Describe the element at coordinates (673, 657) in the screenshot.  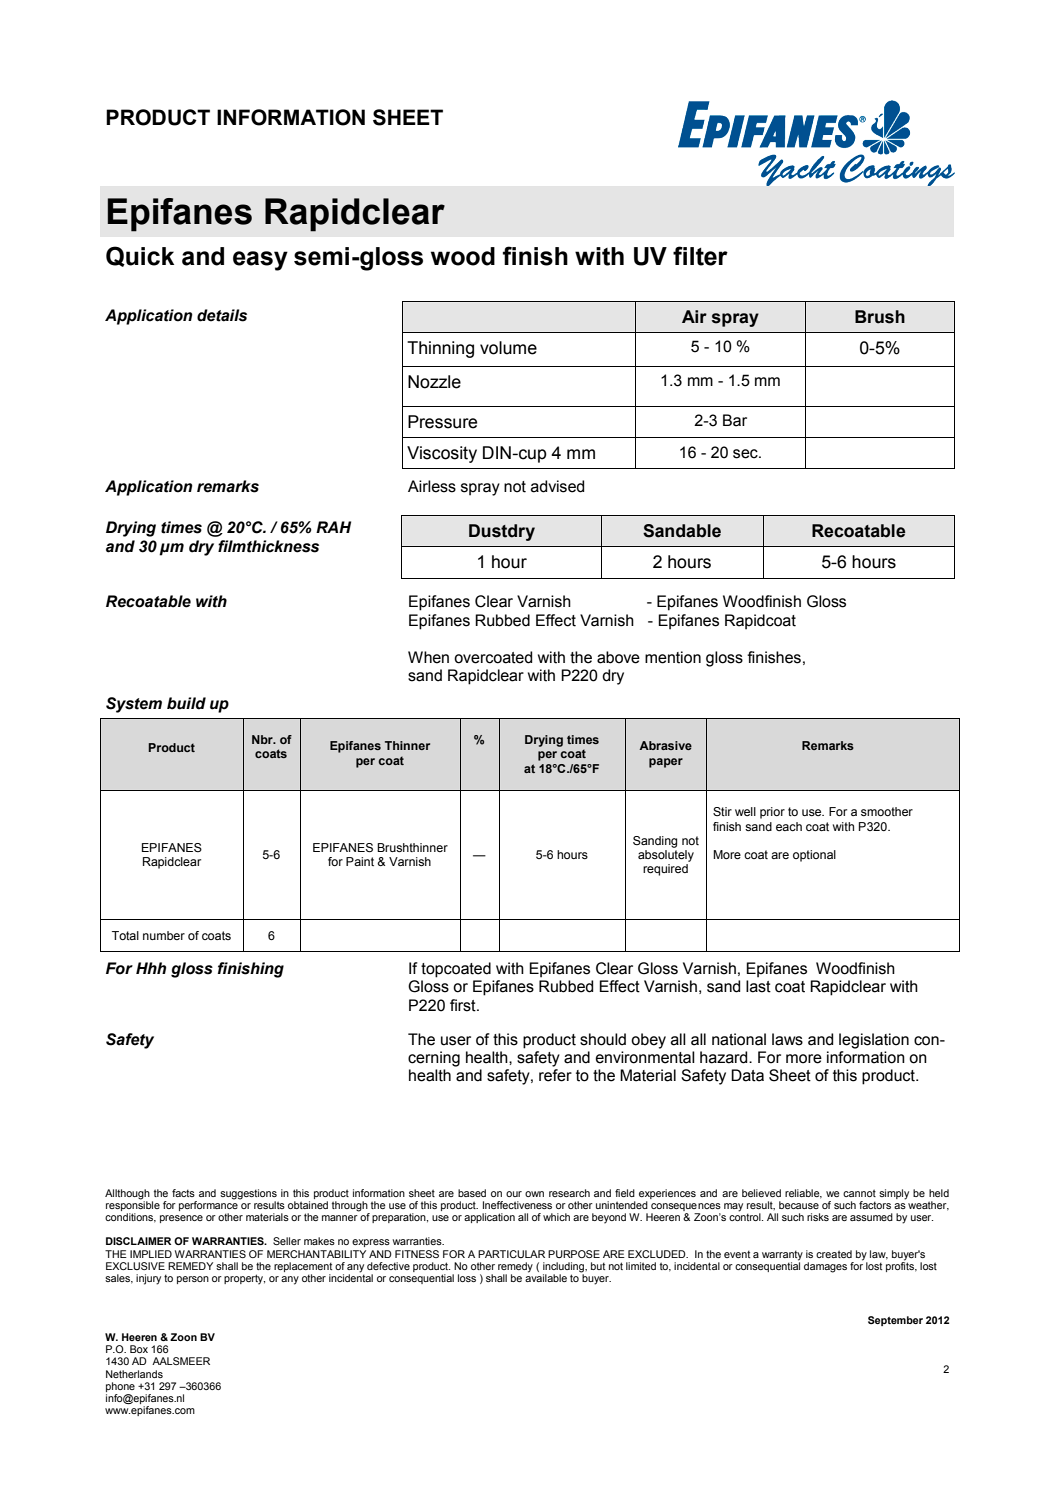
I see `mention` at that location.
